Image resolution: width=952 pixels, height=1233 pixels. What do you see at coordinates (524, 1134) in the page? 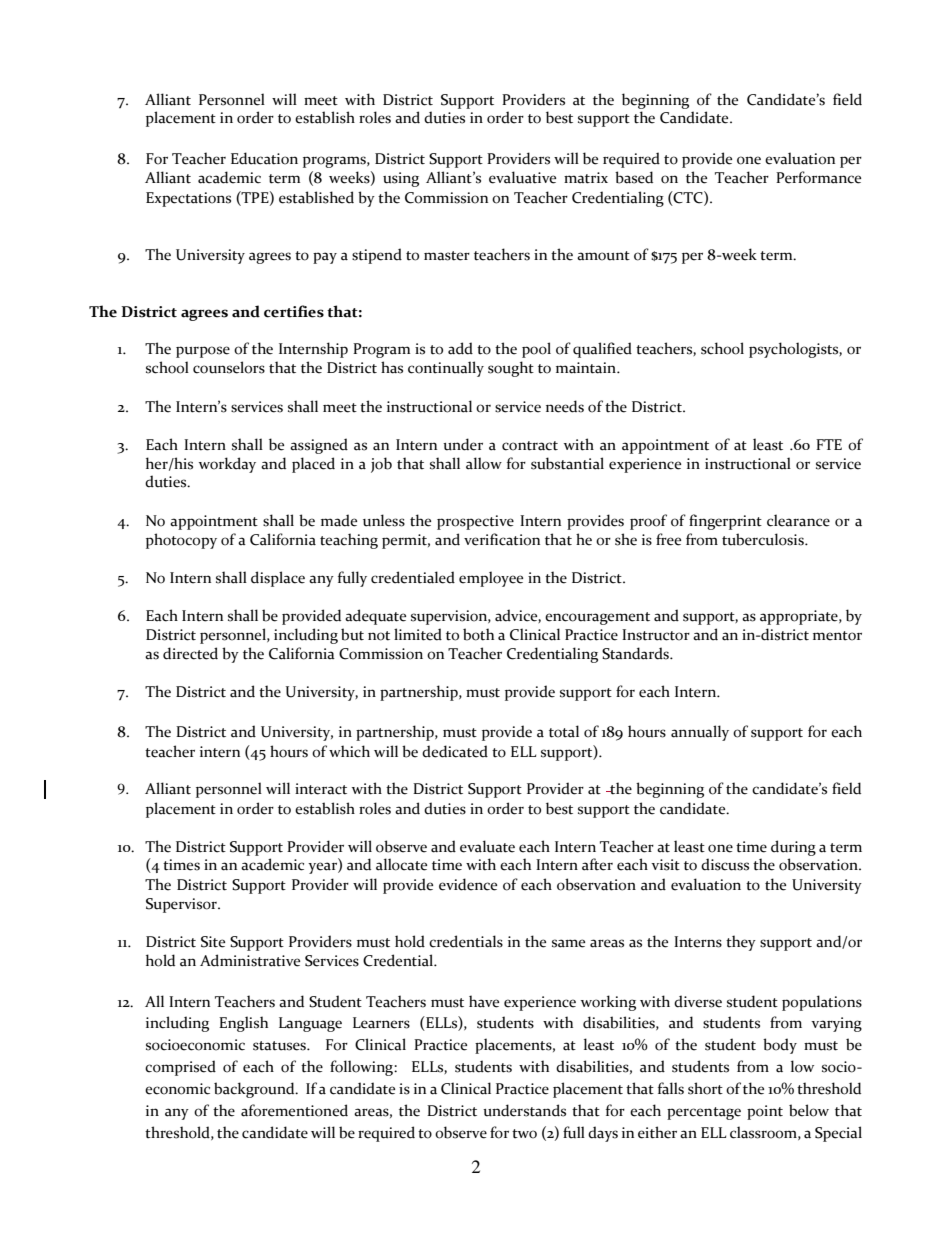
I see `two` at bounding box center [524, 1134].
